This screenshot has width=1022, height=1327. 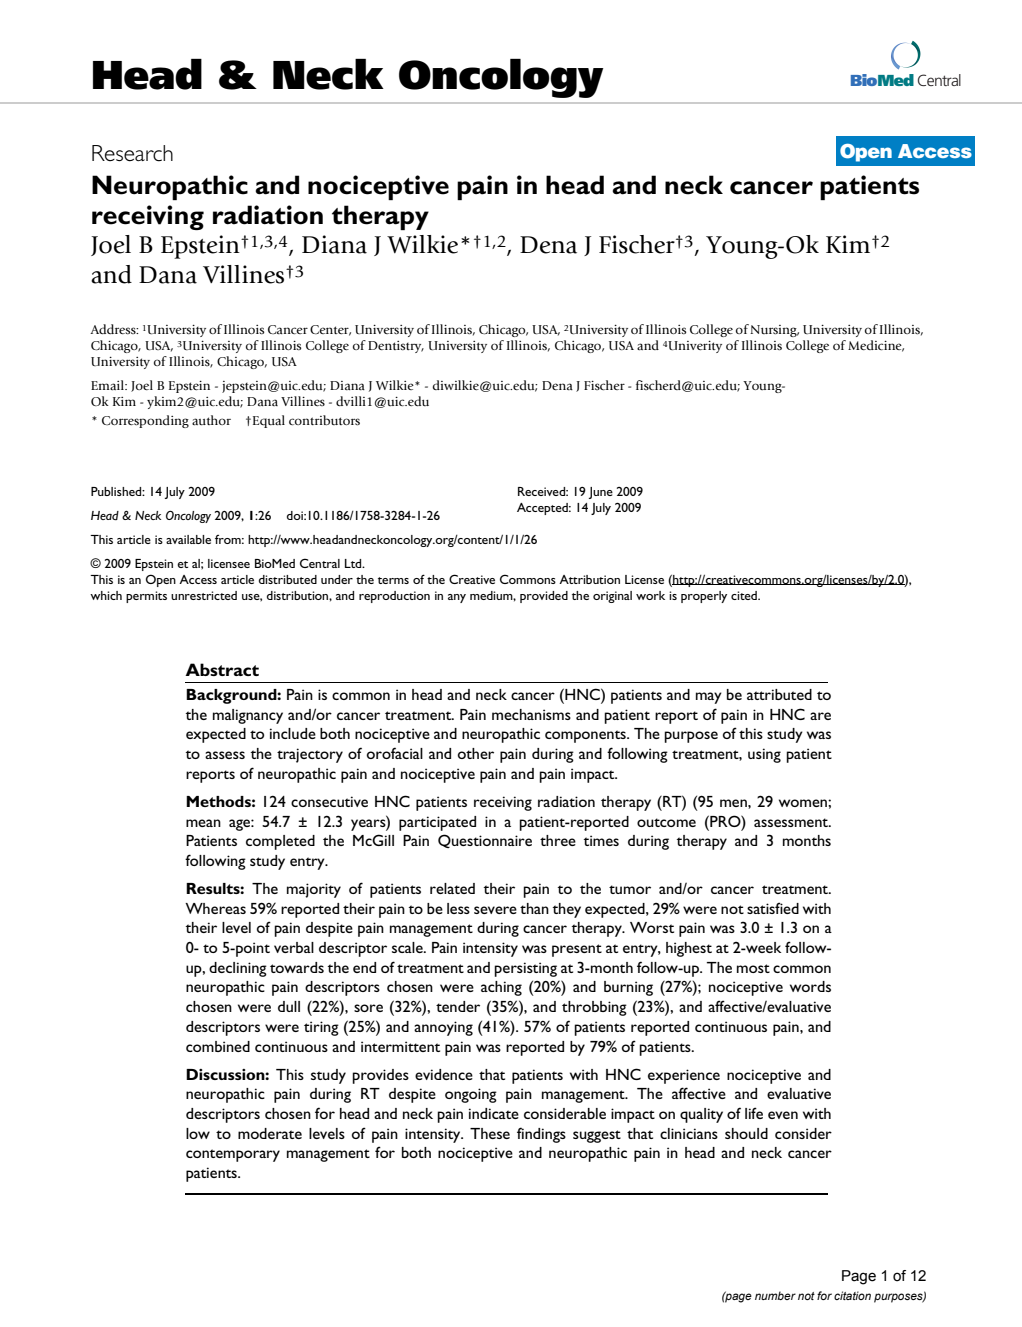 I want to click on Dentistry, so click(x=396, y=347).
